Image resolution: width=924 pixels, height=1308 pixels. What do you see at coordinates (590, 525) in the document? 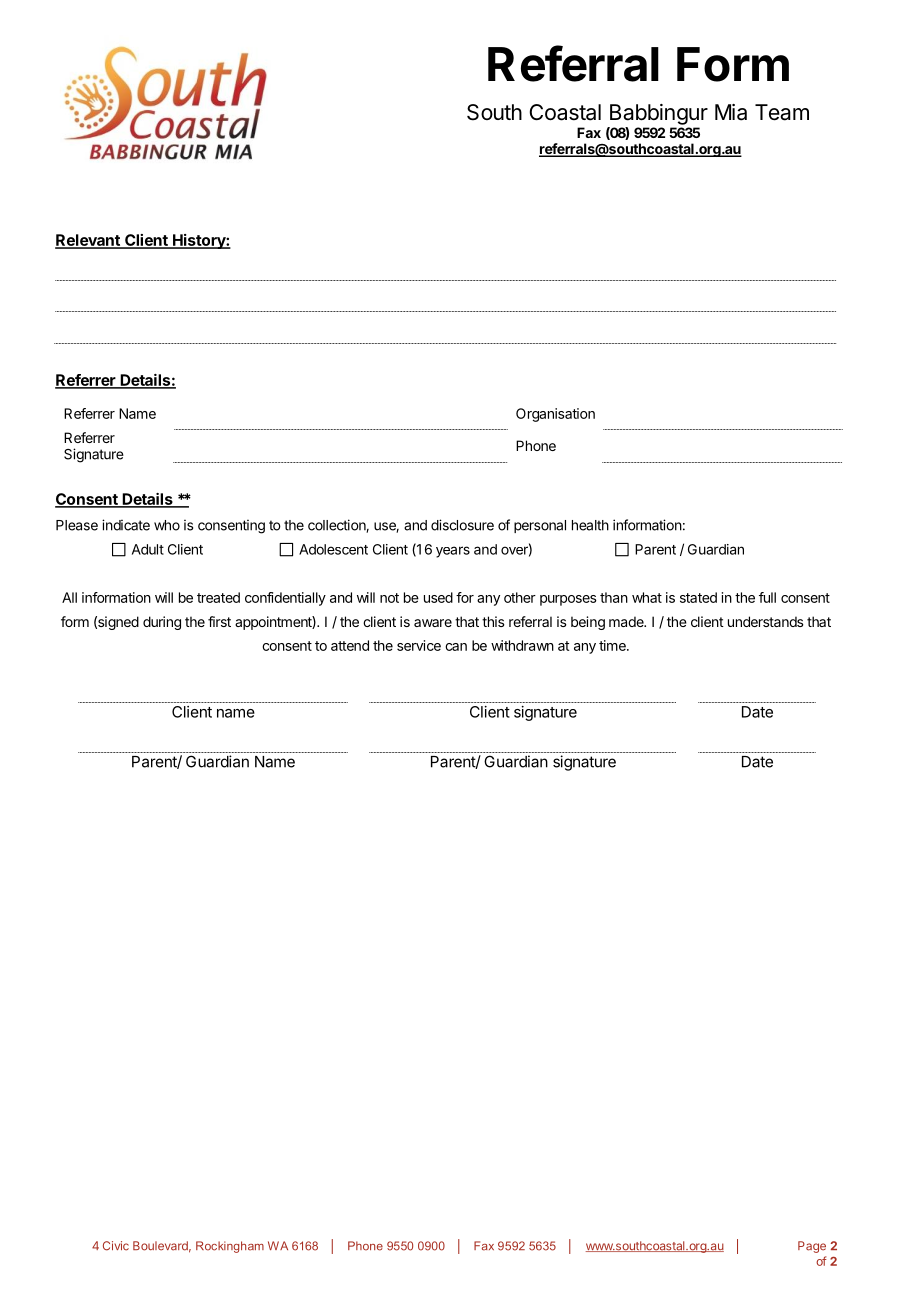
I see `health` at bounding box center [590, 525].
